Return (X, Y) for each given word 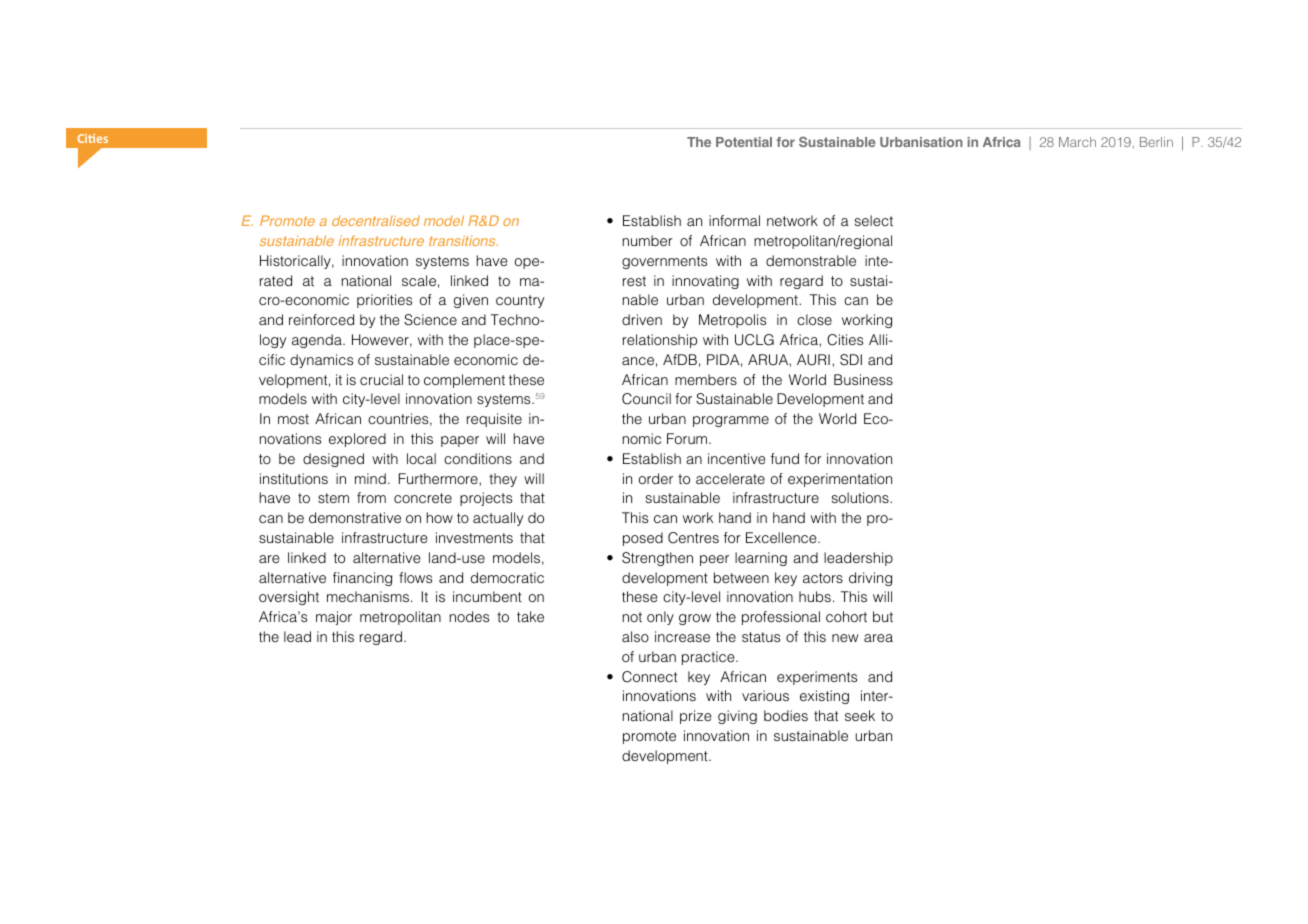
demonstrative (355, 517)
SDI (851, 360)
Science (430, 320)
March (1077, 142)
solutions (861, 497)
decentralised (376, 220)
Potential (744, 142)
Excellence (782, 537)
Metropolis (732, 321)
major (334, 618)
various (765, 695)
